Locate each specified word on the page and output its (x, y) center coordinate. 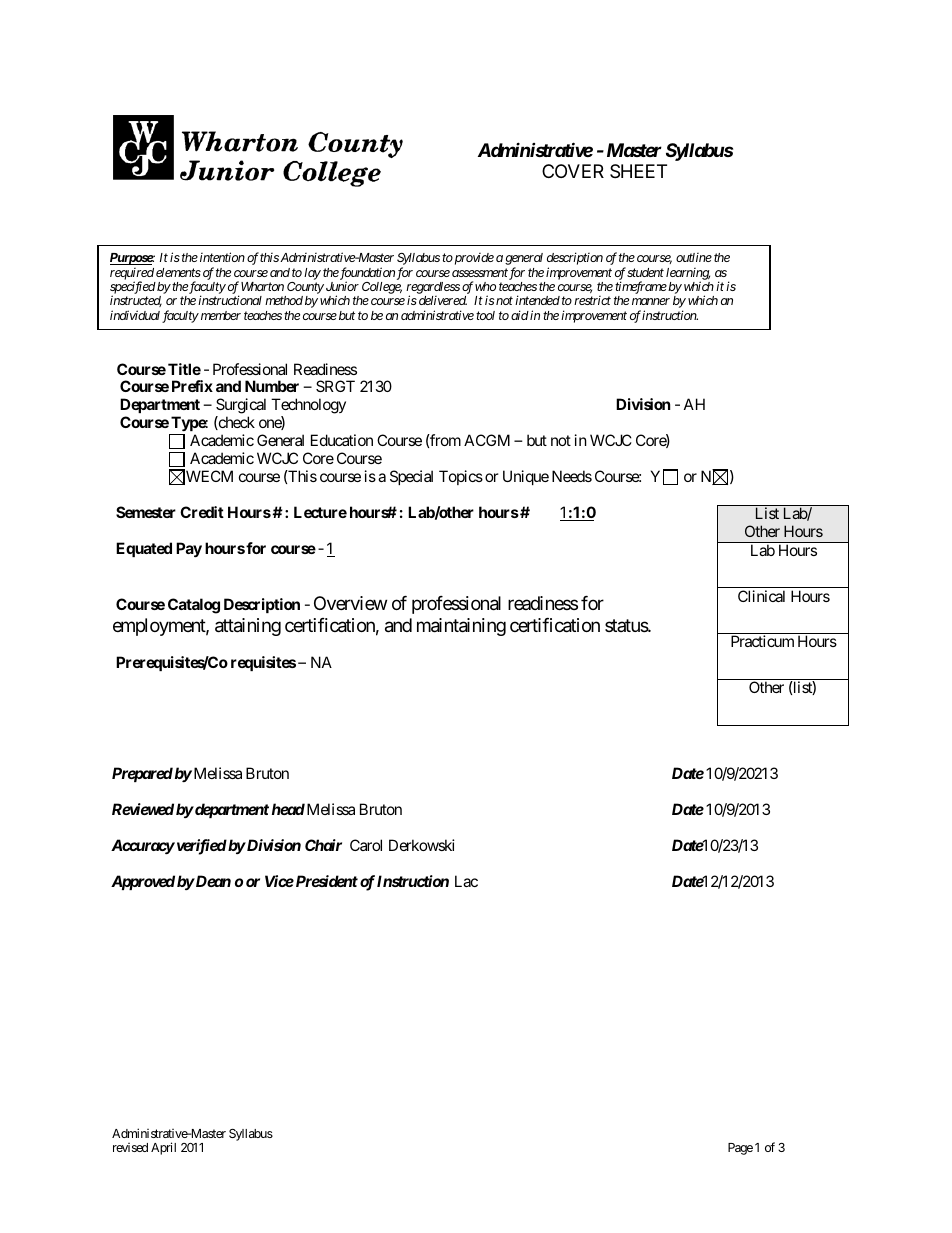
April (163, 1148)
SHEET (638, 171)
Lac (466, 881)
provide (473, 259)
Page (740, 1149)
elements (178, 272)
